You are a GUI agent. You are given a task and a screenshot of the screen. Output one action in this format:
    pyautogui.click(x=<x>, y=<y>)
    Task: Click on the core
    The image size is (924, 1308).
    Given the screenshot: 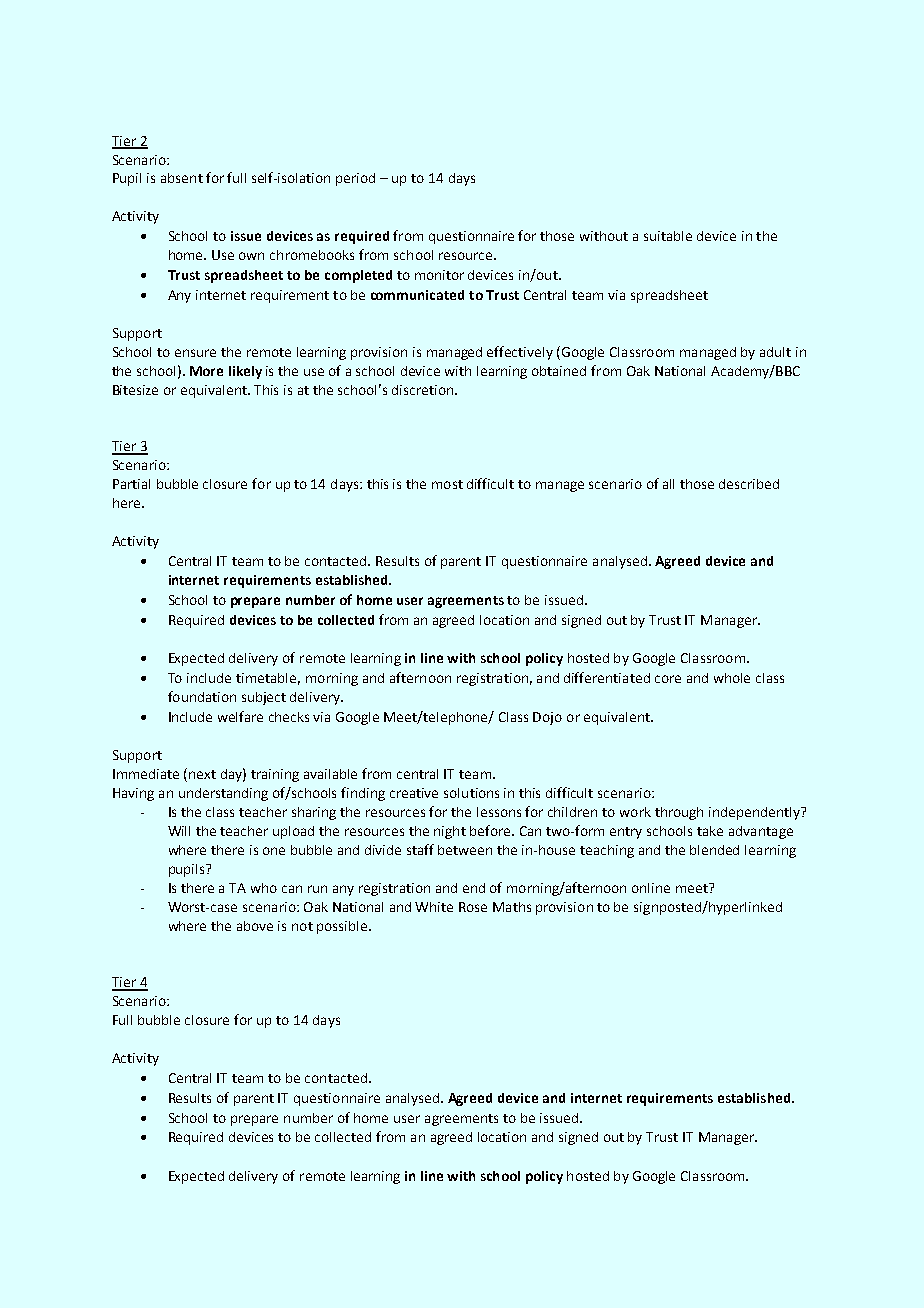 What is the action you would take?
    pyautogui.click(x=668, y=679)
